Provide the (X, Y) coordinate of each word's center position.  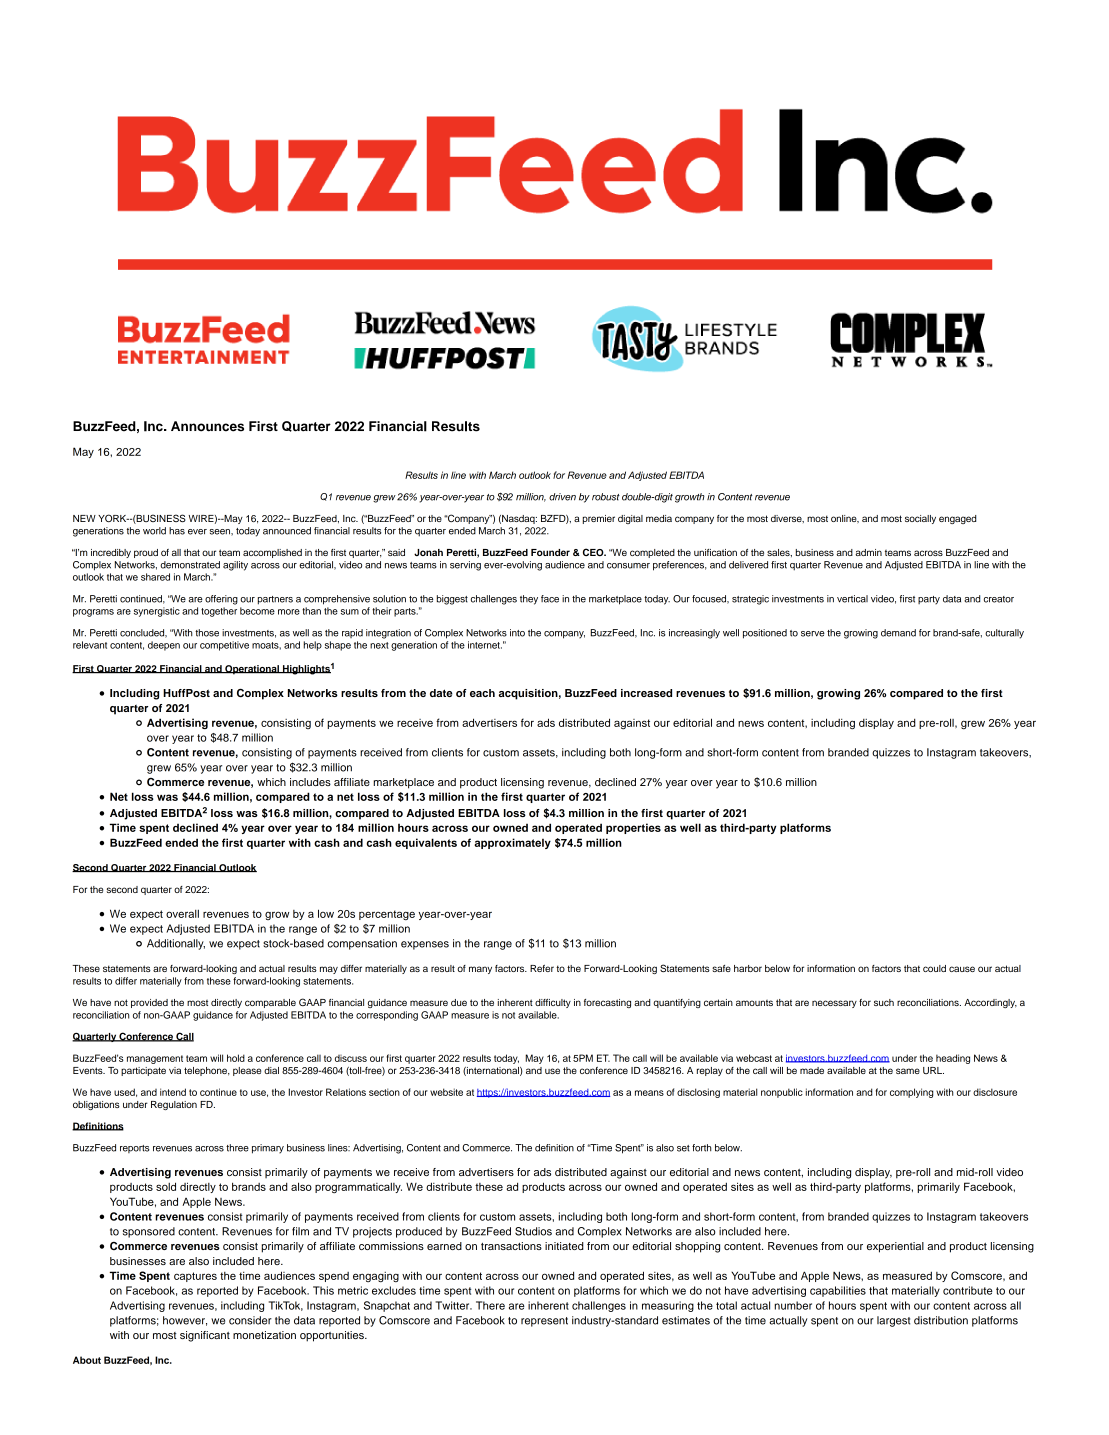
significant (205, 1336)
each (482, 693)
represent (544, 1322)
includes (310, 782)
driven (562, 497)
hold (236, 1058)
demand (898, 633)
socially (920, 519)
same (908, 1071)
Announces (207, 426)
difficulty (553, 1003)
